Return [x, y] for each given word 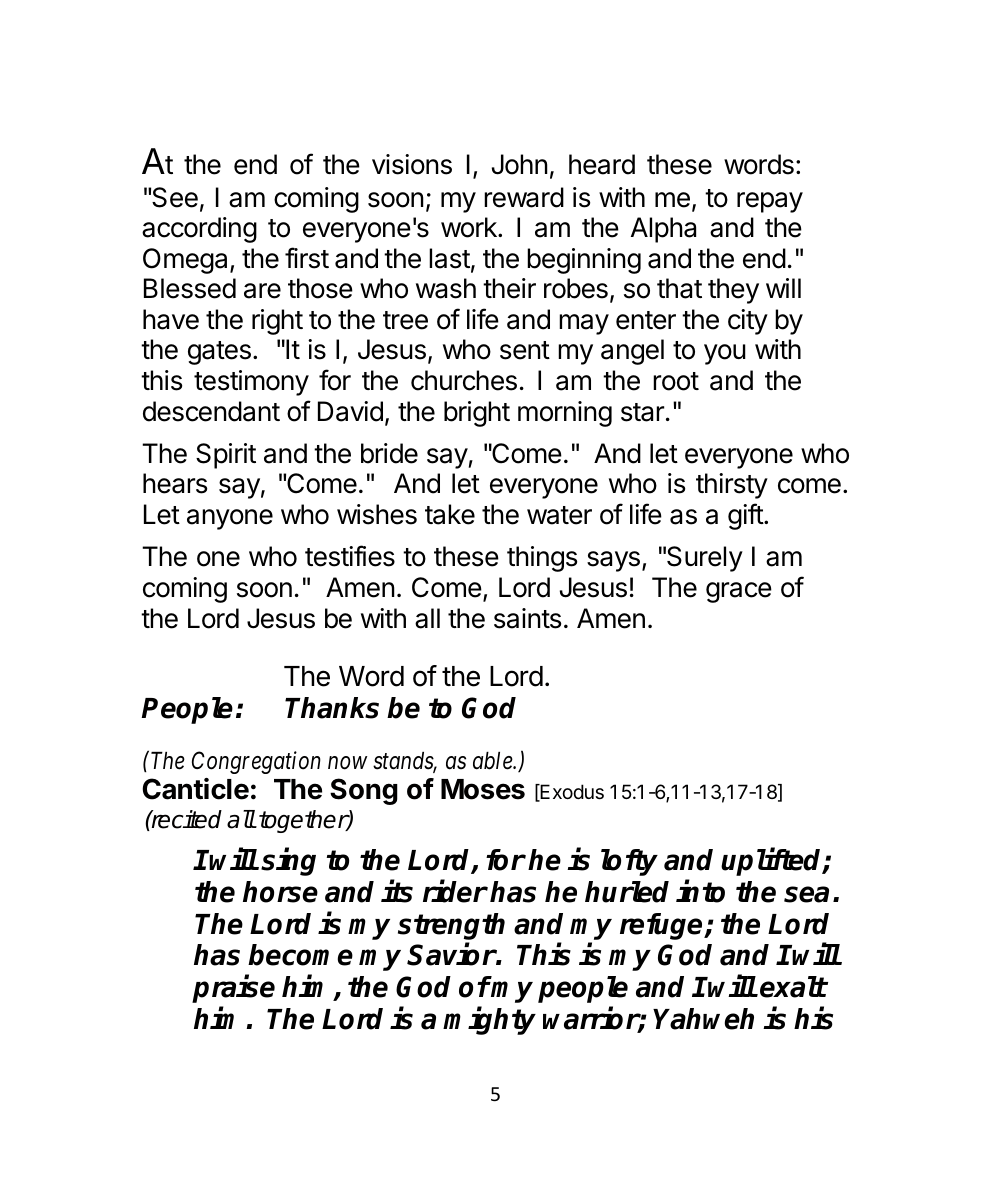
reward [524, 197]
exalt [793, 987]
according [199, 230]
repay [770, 202]
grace [739, 592]
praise [233, 989]
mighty [489, 1021]
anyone [230, 519]
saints [527, 618]
